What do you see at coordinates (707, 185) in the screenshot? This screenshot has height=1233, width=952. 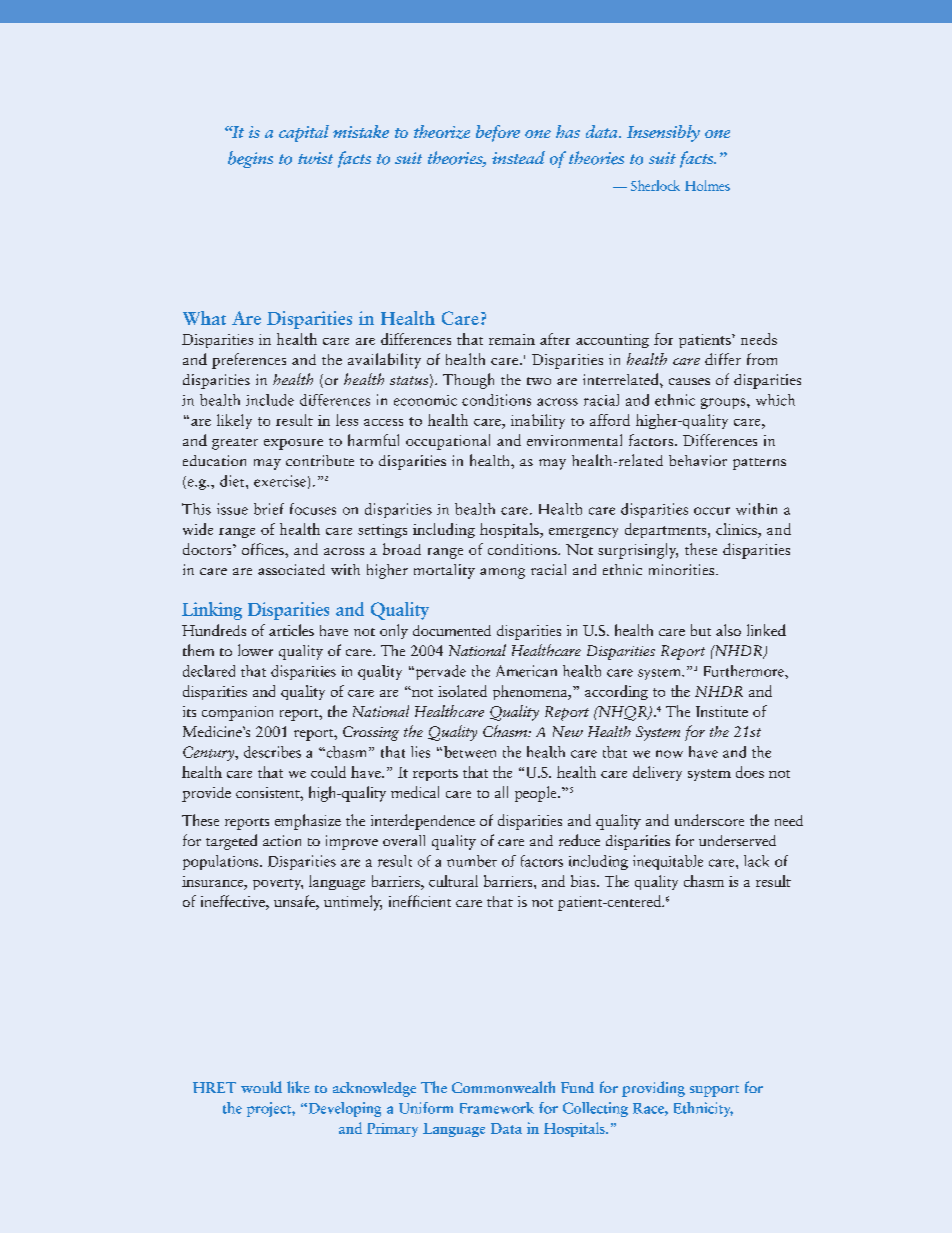 I see `Holmes` at bounding box center [707, 185].
